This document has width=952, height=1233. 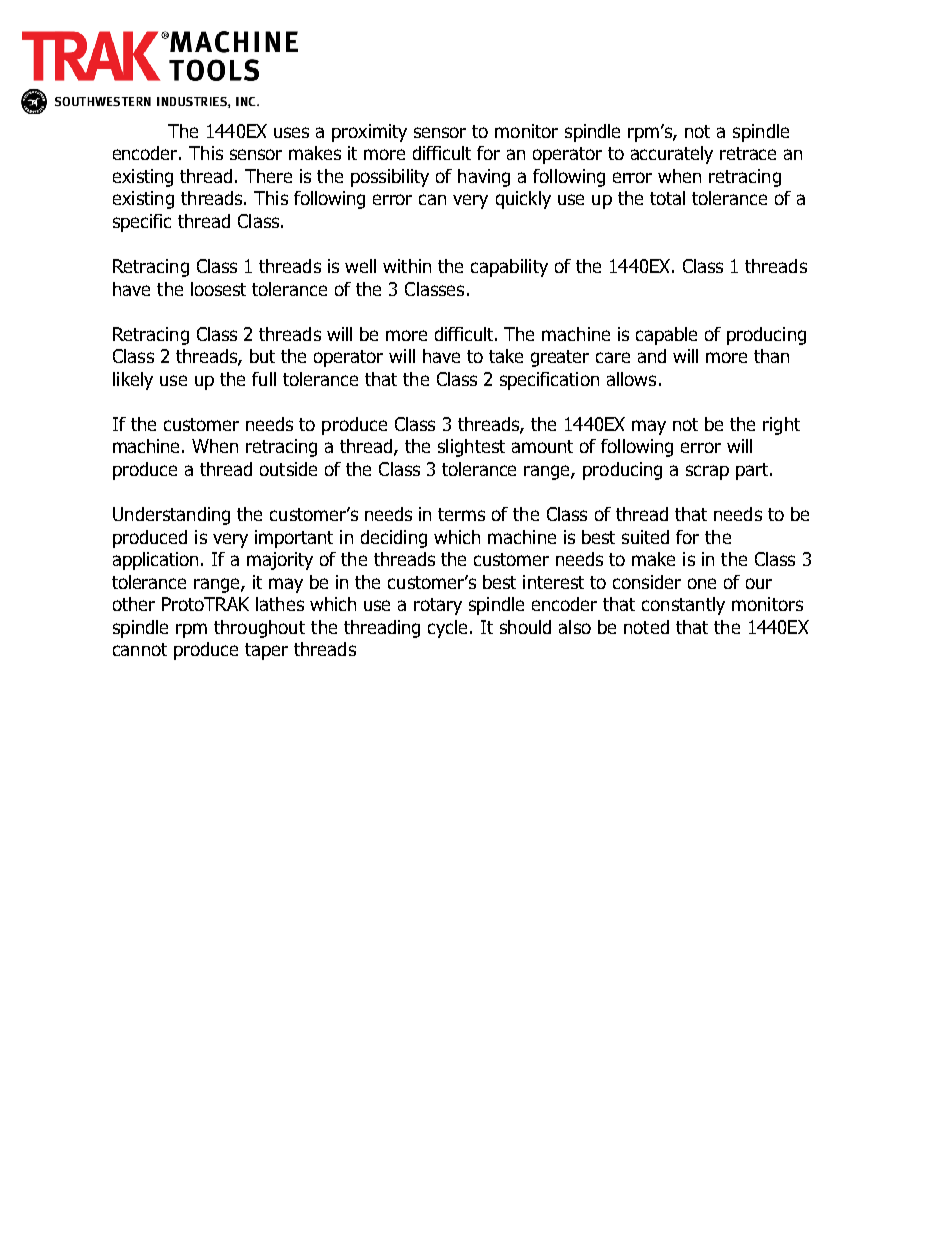 I want to click on noted, so click(x=646, y=627).
